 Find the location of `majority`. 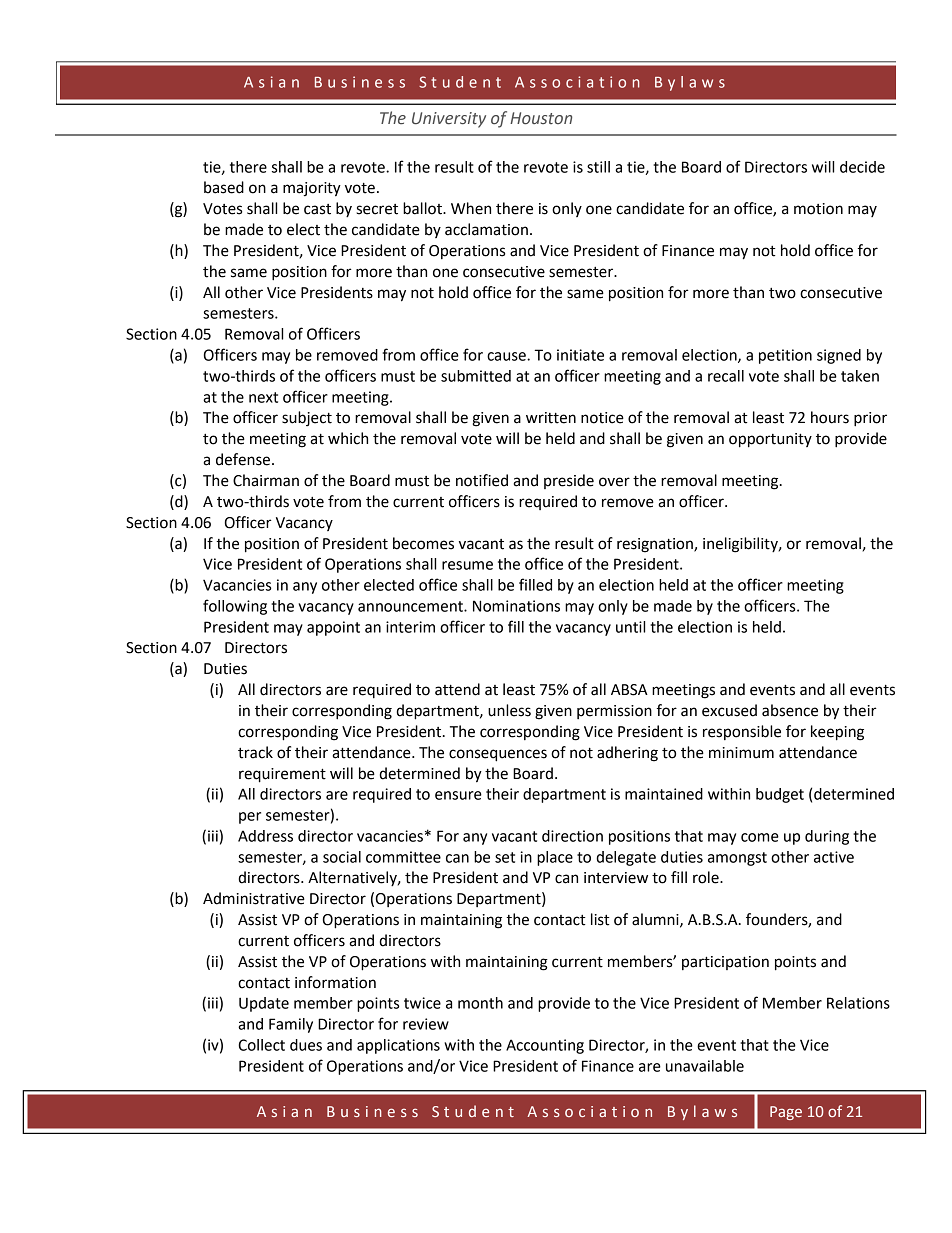

majority is located at coordinates (312, 189).
